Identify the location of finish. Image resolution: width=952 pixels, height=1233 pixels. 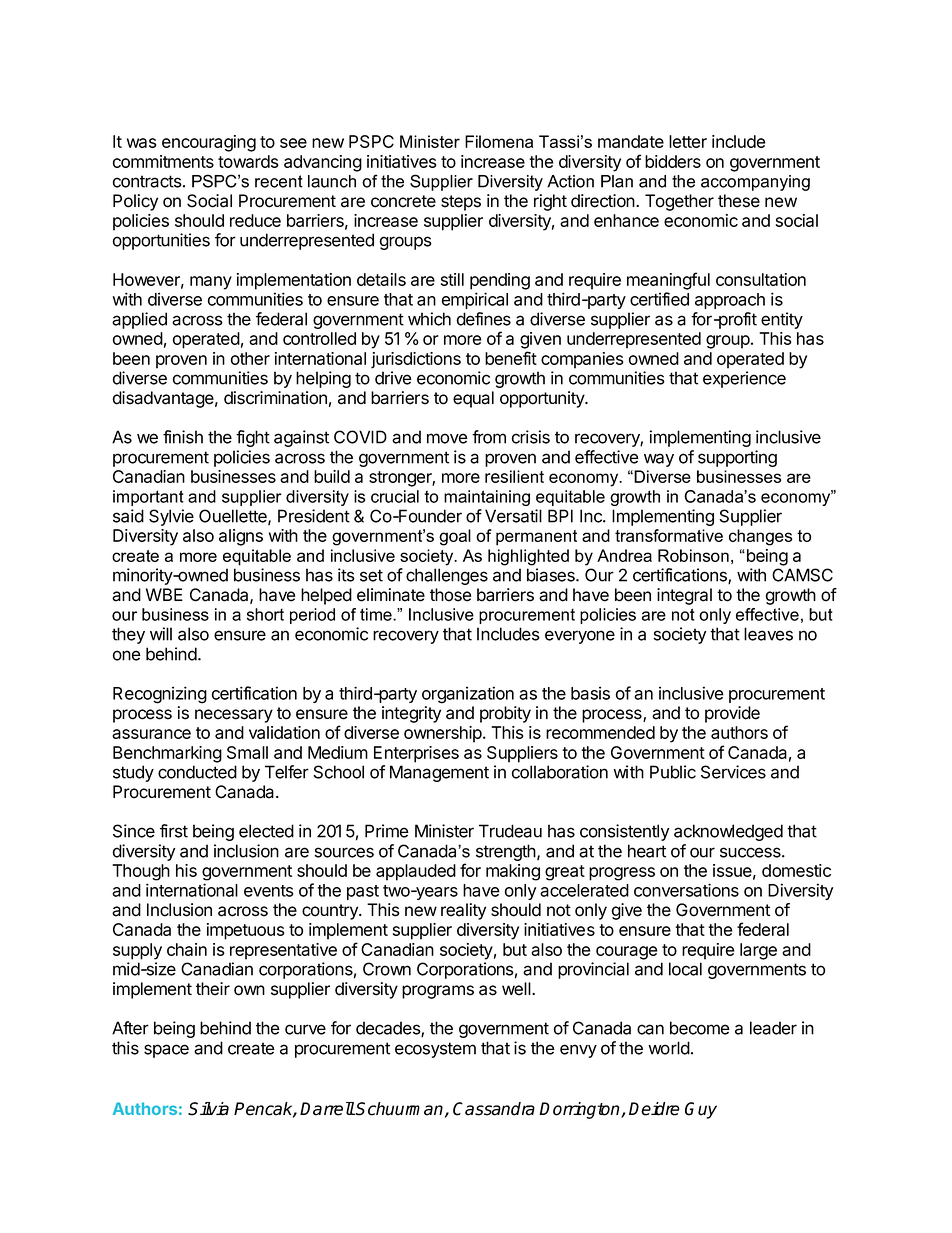
(183, 437).
